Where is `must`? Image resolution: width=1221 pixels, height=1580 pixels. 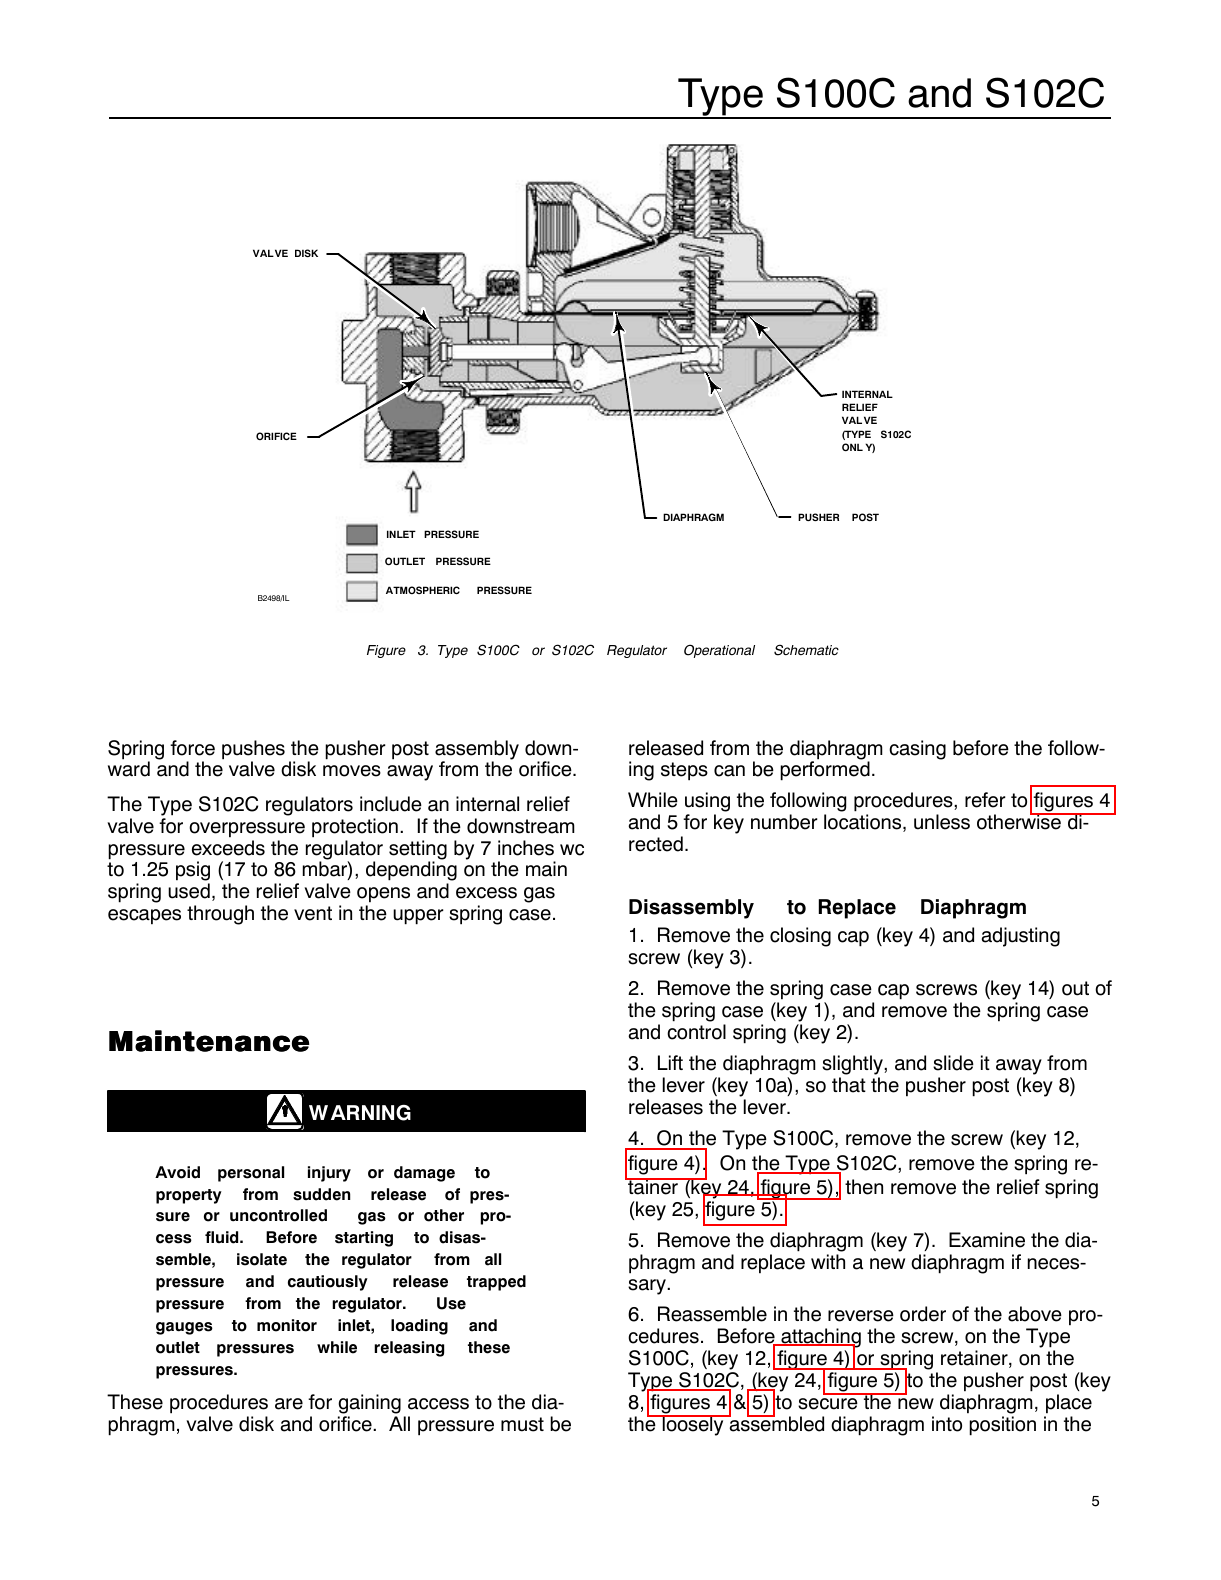 must is located at coordinates (522, 1424).
